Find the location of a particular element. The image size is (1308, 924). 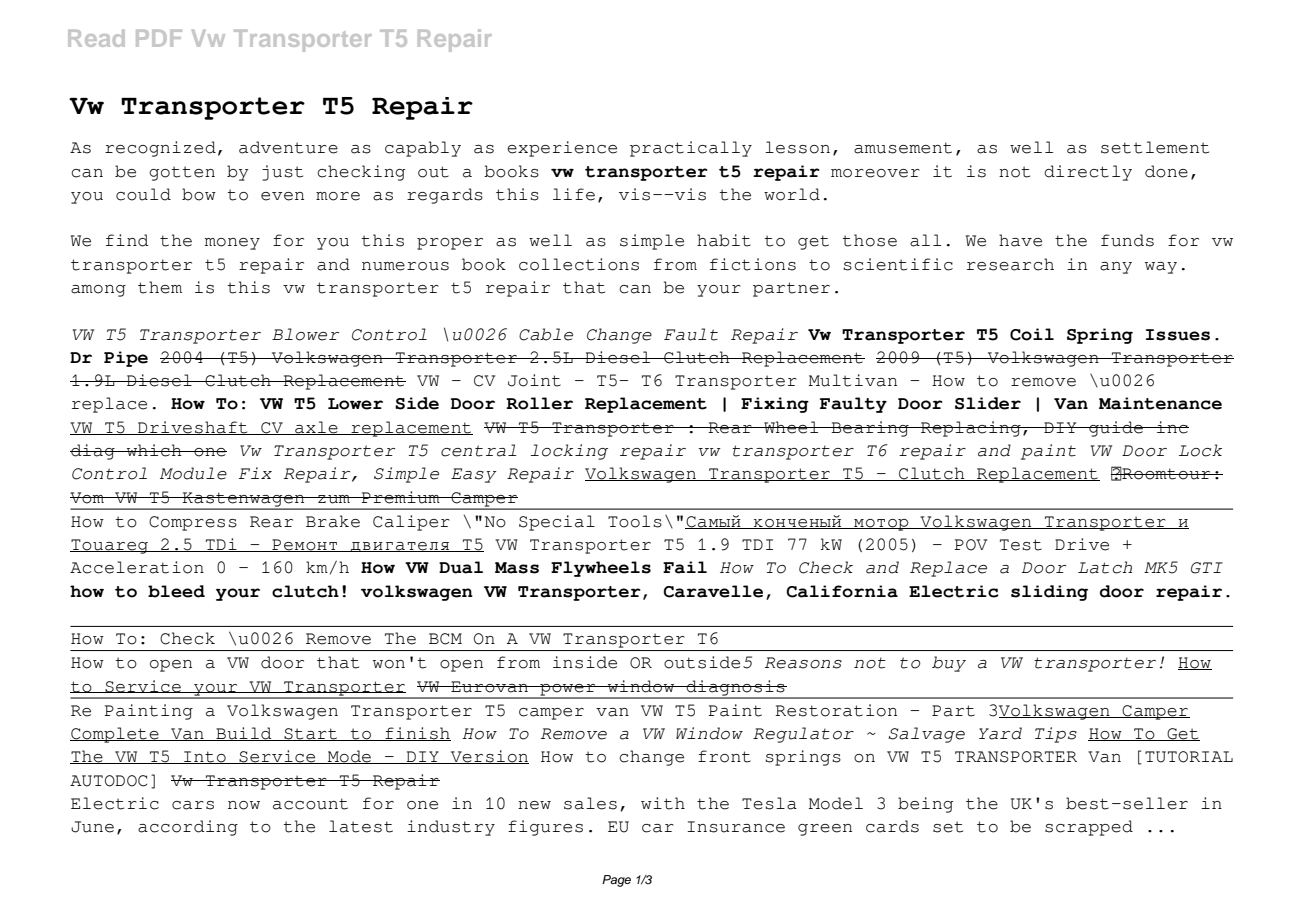

central is located at coordinates (479, 450).
